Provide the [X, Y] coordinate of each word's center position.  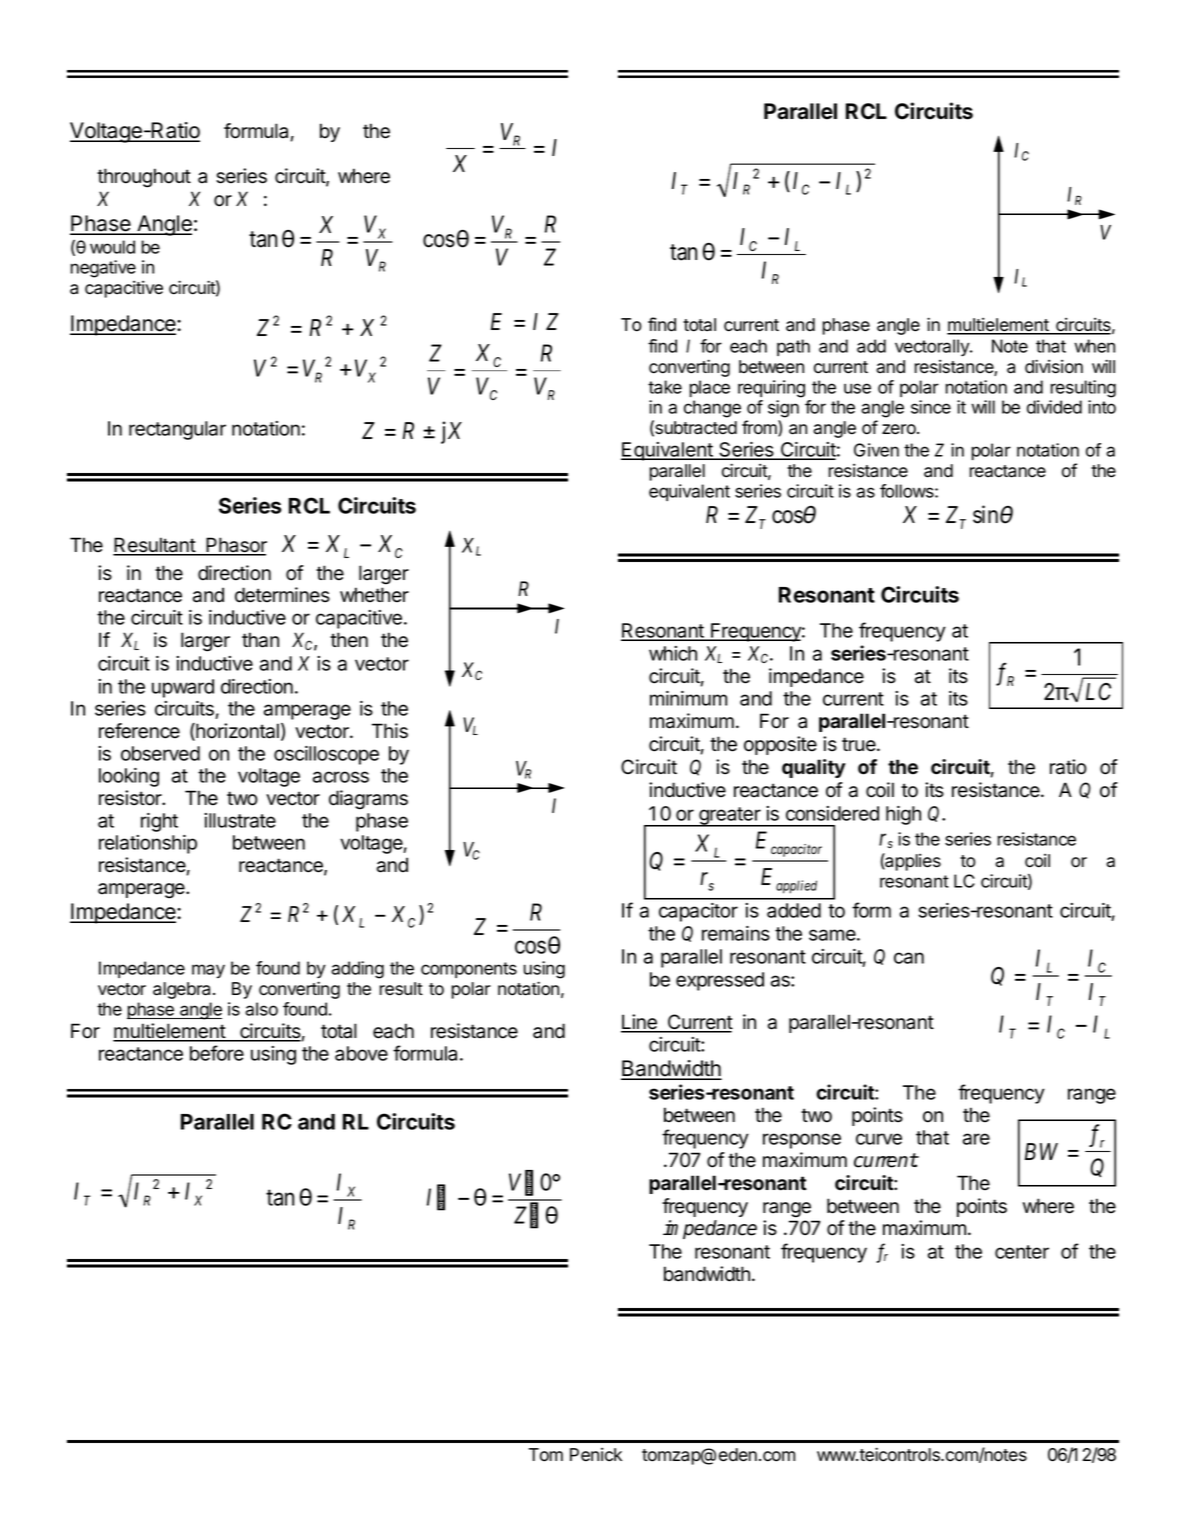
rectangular [177, 430]
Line [640, 1023]
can [909, 958]
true [860, 744]
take [665, 387]
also [261, 1009]
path [793, 347]
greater [729, 817]
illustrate [240, 820]
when [1094, 346]
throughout [144, 178]
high [903, 815]
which [673, 653]
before [217, 1053]
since [931, 407]
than [260, 640]
